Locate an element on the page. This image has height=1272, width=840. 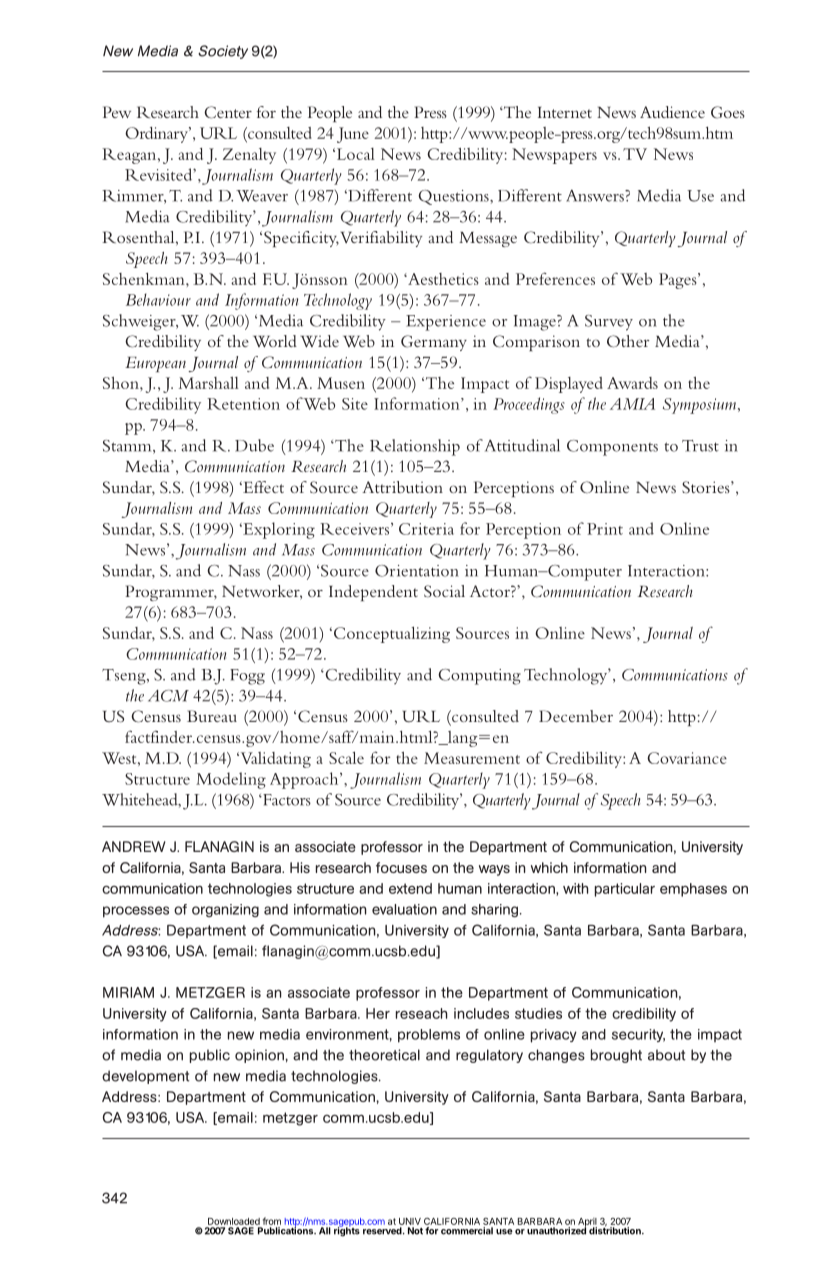
December is located at coordinates (576, 716).
